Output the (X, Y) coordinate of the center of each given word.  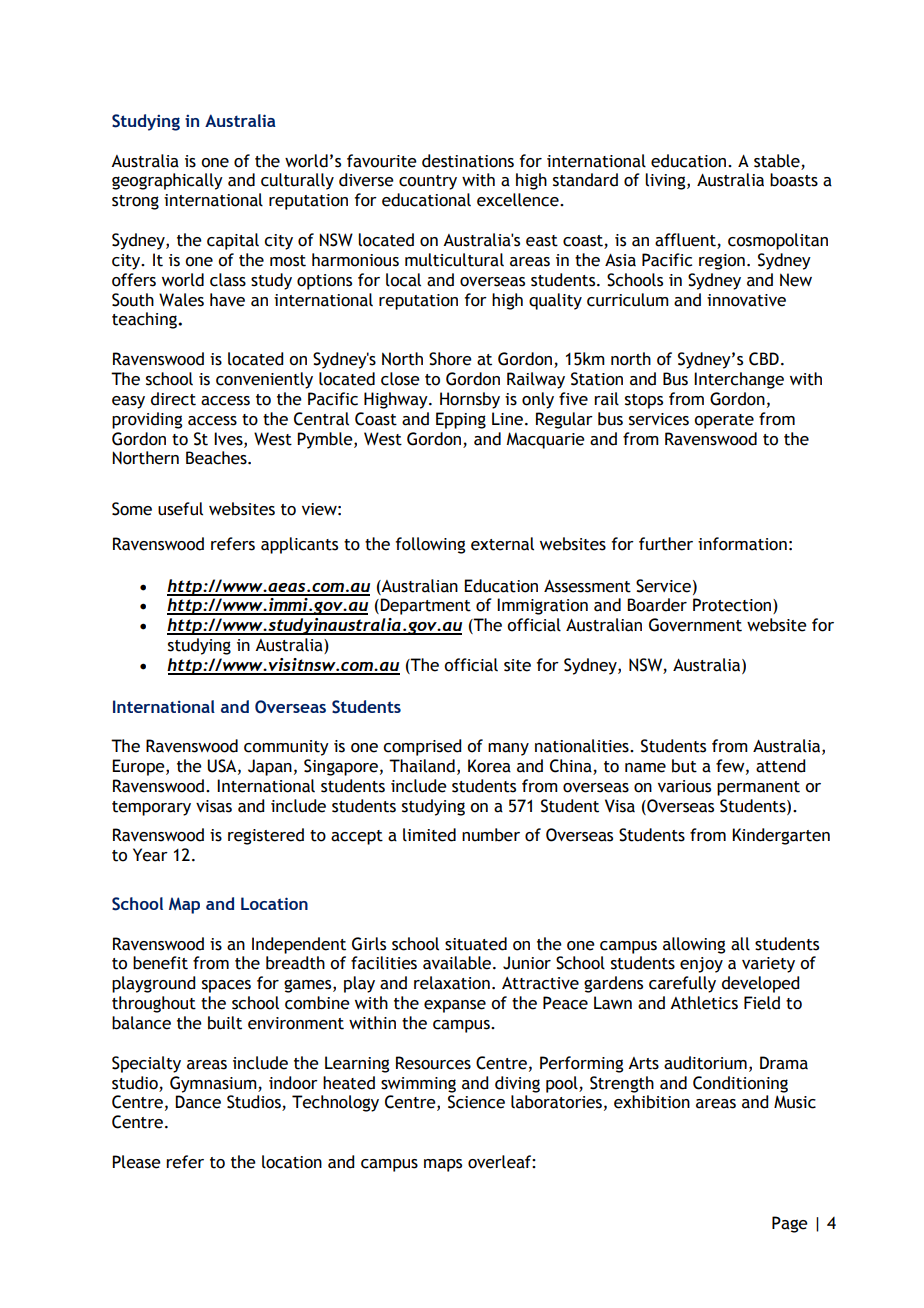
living (666, 181)
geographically (167, 181)
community (286, 748)
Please (136, 1162)
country (428, 182)
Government (695, 625)
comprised (422, 747)
